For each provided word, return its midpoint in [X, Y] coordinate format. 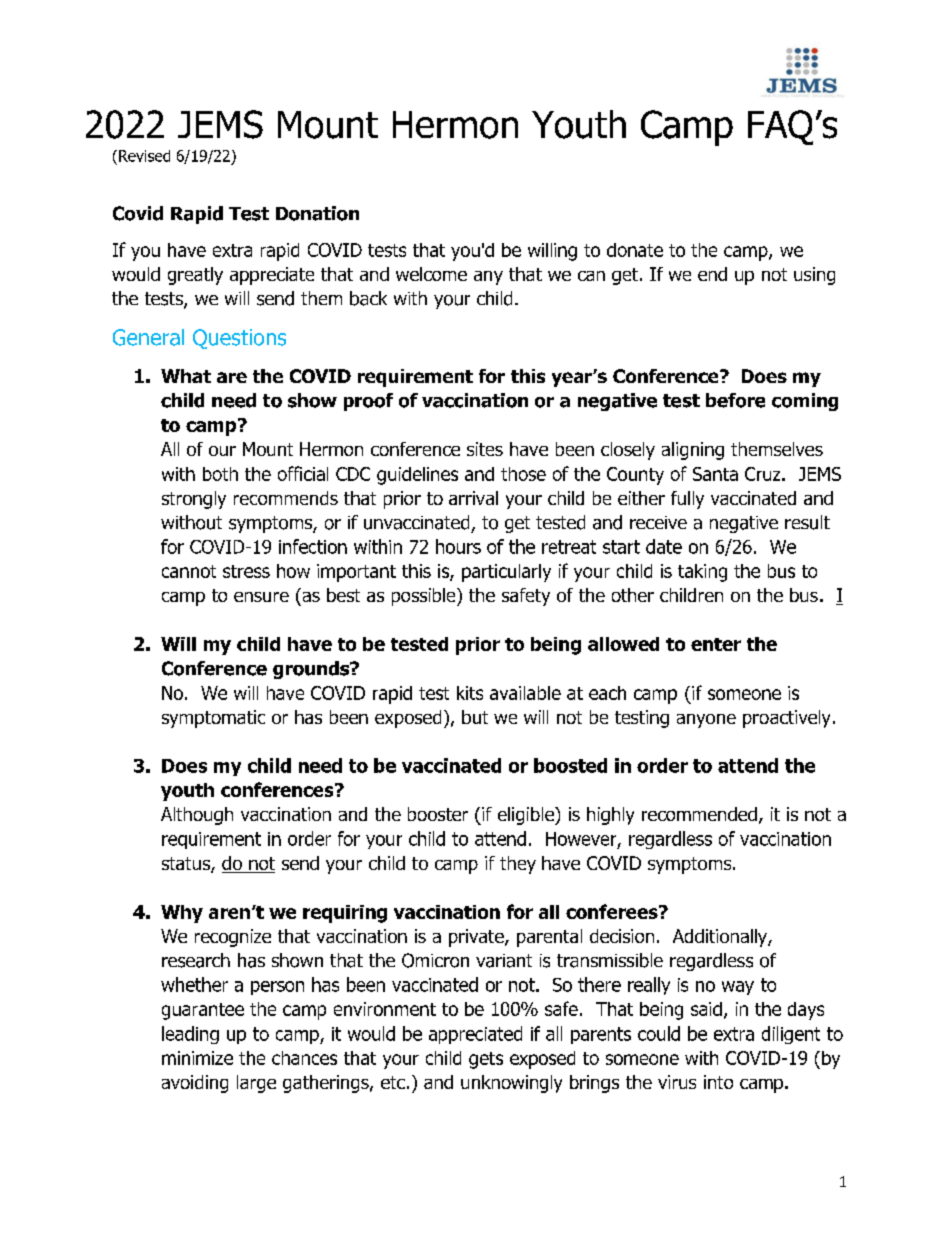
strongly [194, 500]
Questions [239, 339]
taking [702, 573]
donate [635, 250]
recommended [699, 814]
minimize [197, 1058]
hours [458, 546]
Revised [144, 156]
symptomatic [213, 719]
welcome [431, 274]
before [735, 400]
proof [368, 402]
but [475, 717]
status [187, 865]
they [518, 865]
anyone [706, 721]
